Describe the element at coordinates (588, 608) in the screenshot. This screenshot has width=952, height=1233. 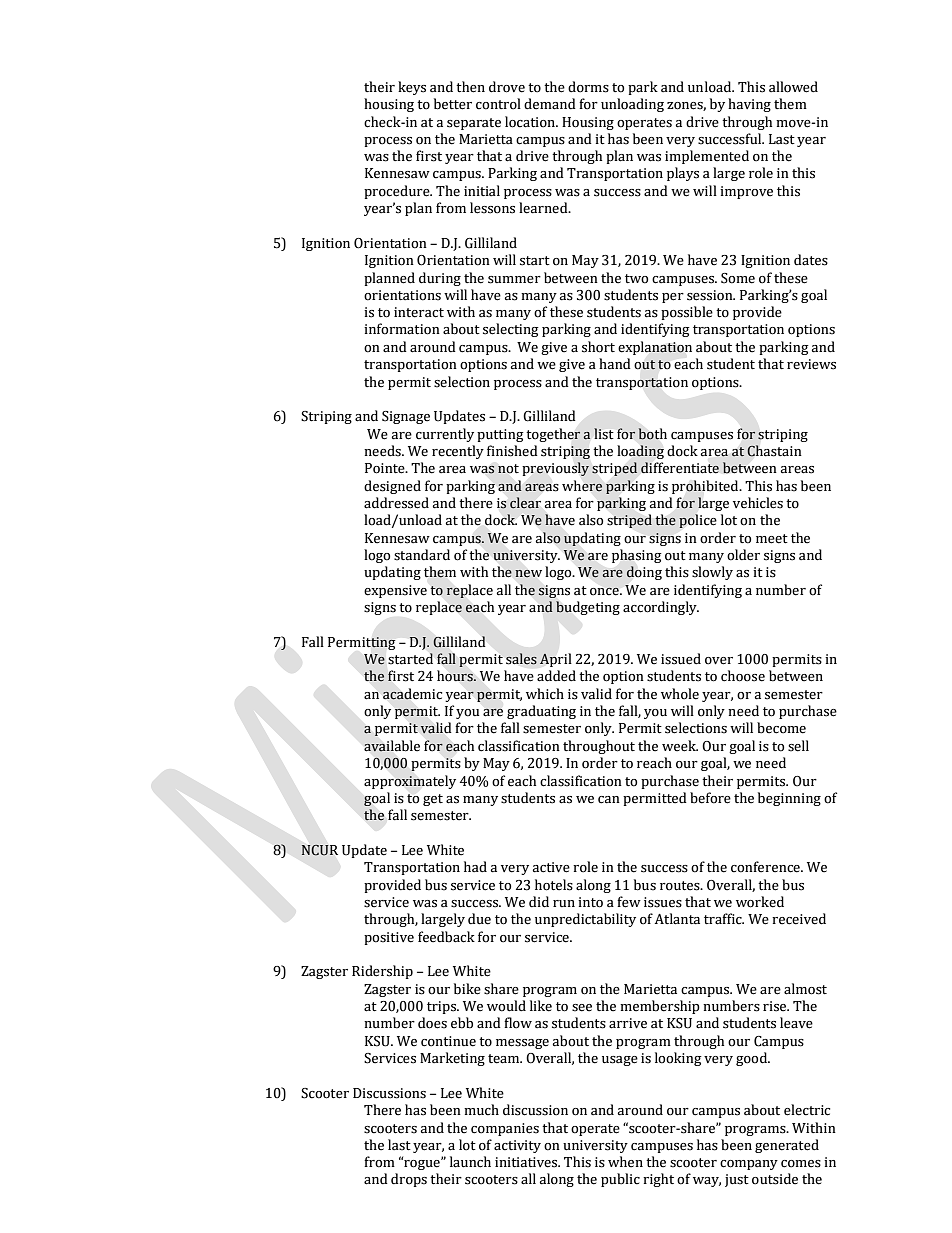
I see `budgeting` at that location.
